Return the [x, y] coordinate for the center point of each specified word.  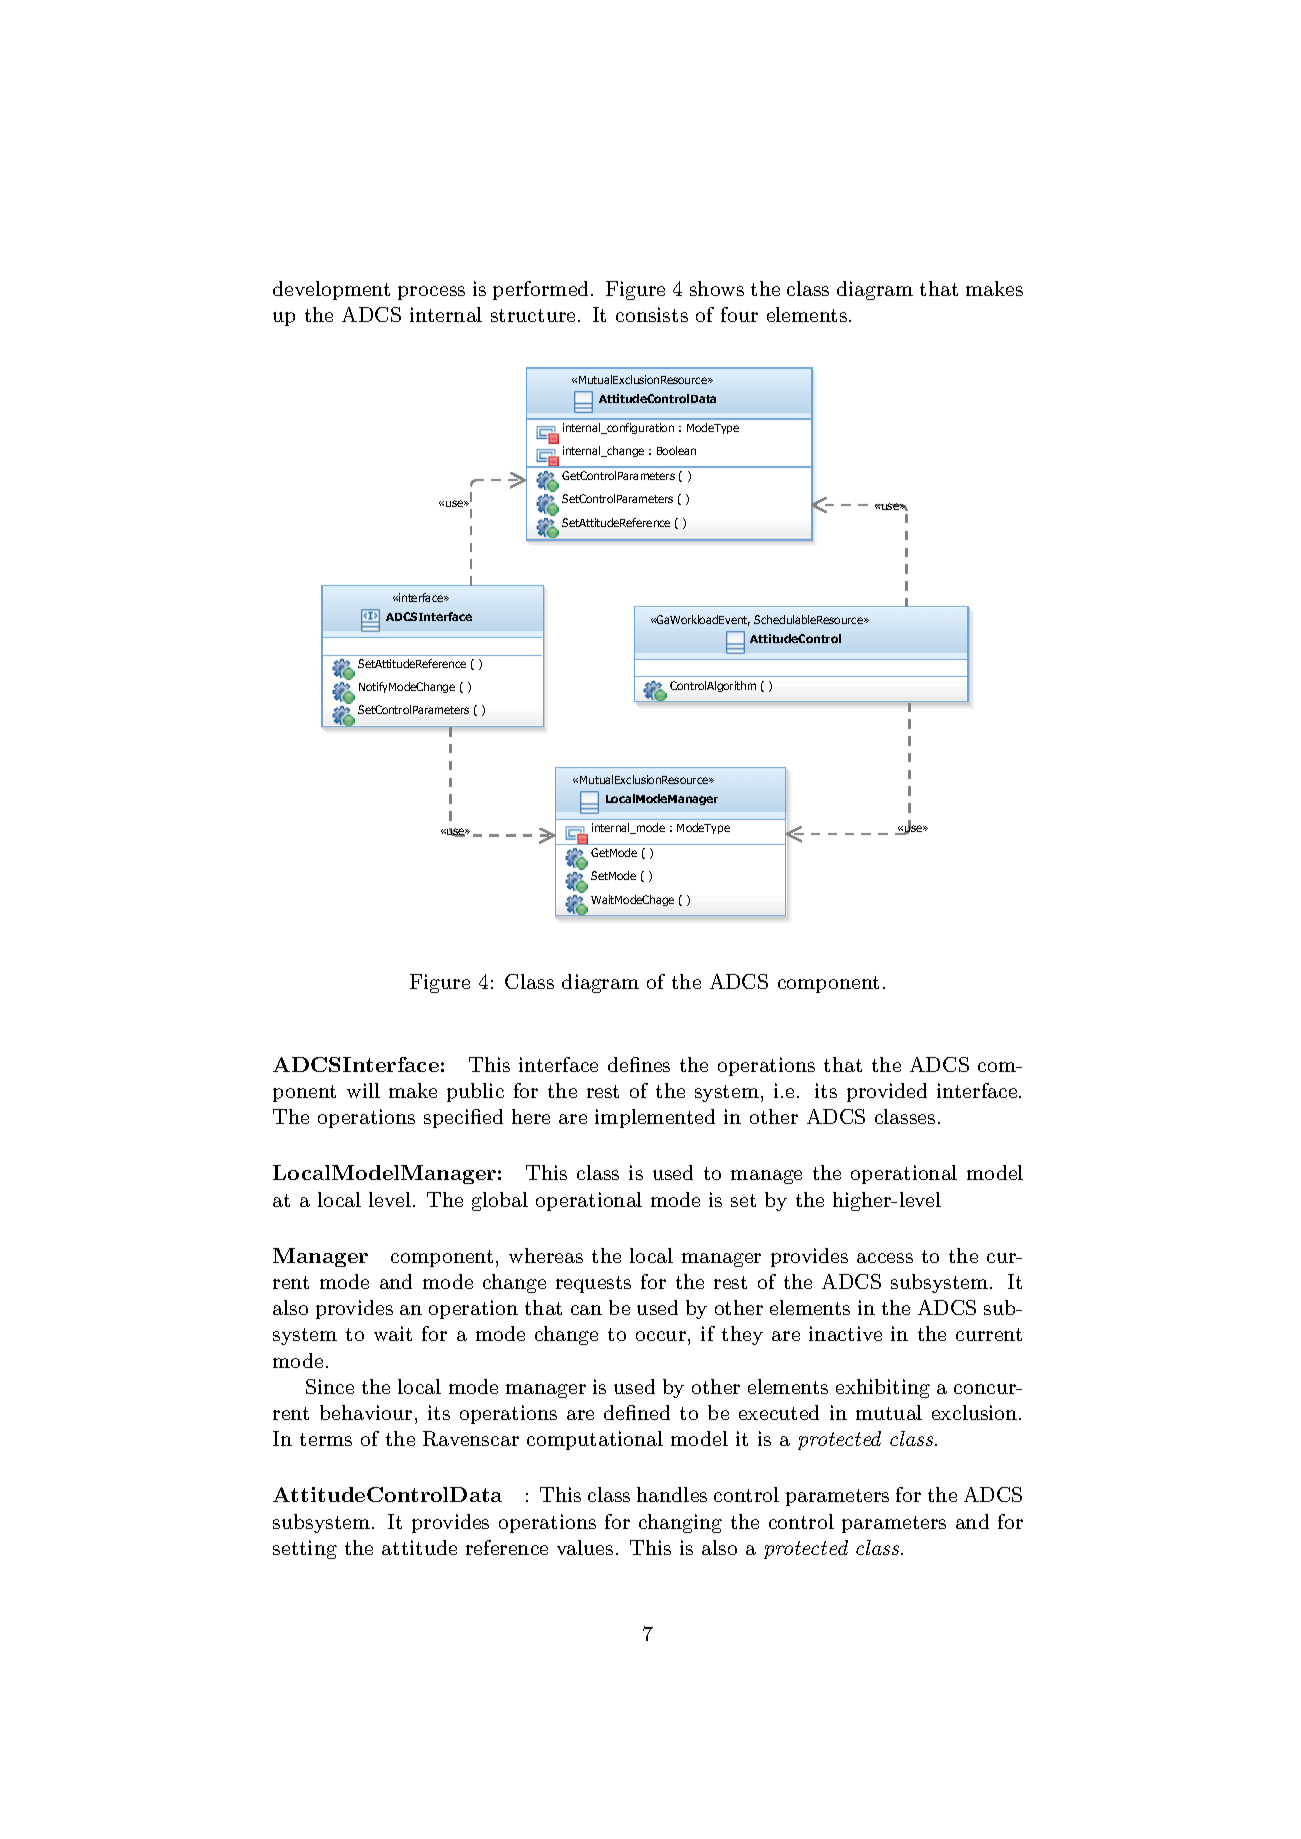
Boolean [676, 450]
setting [305, 1549]
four [739, 314]
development [331, 290]
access [885, 1258]
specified [463, 1118]
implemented [655, 1118]
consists [652, 314]
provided [887, 1092]
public [475, 1092]
